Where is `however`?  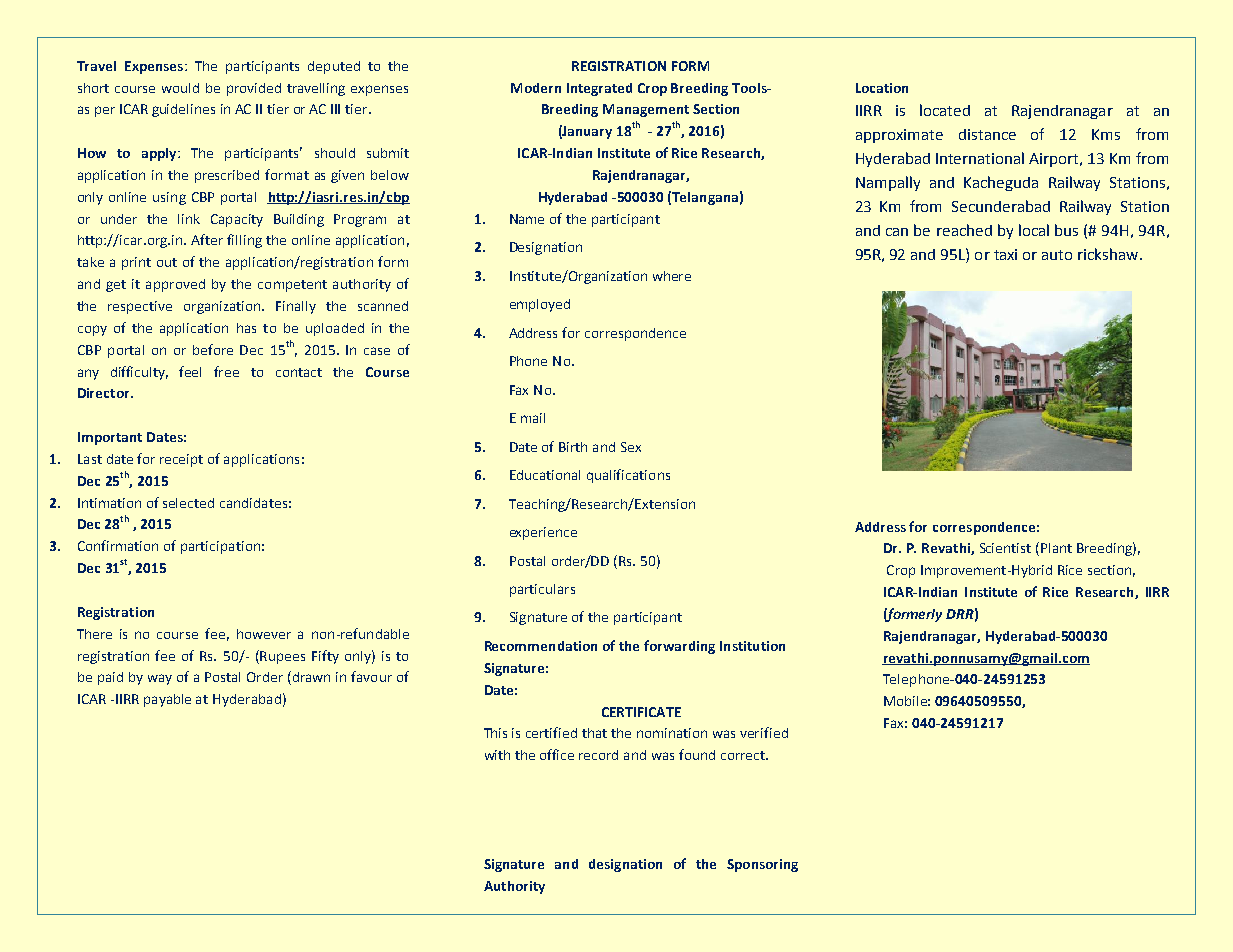
however is located at coordinates (264, 634).
